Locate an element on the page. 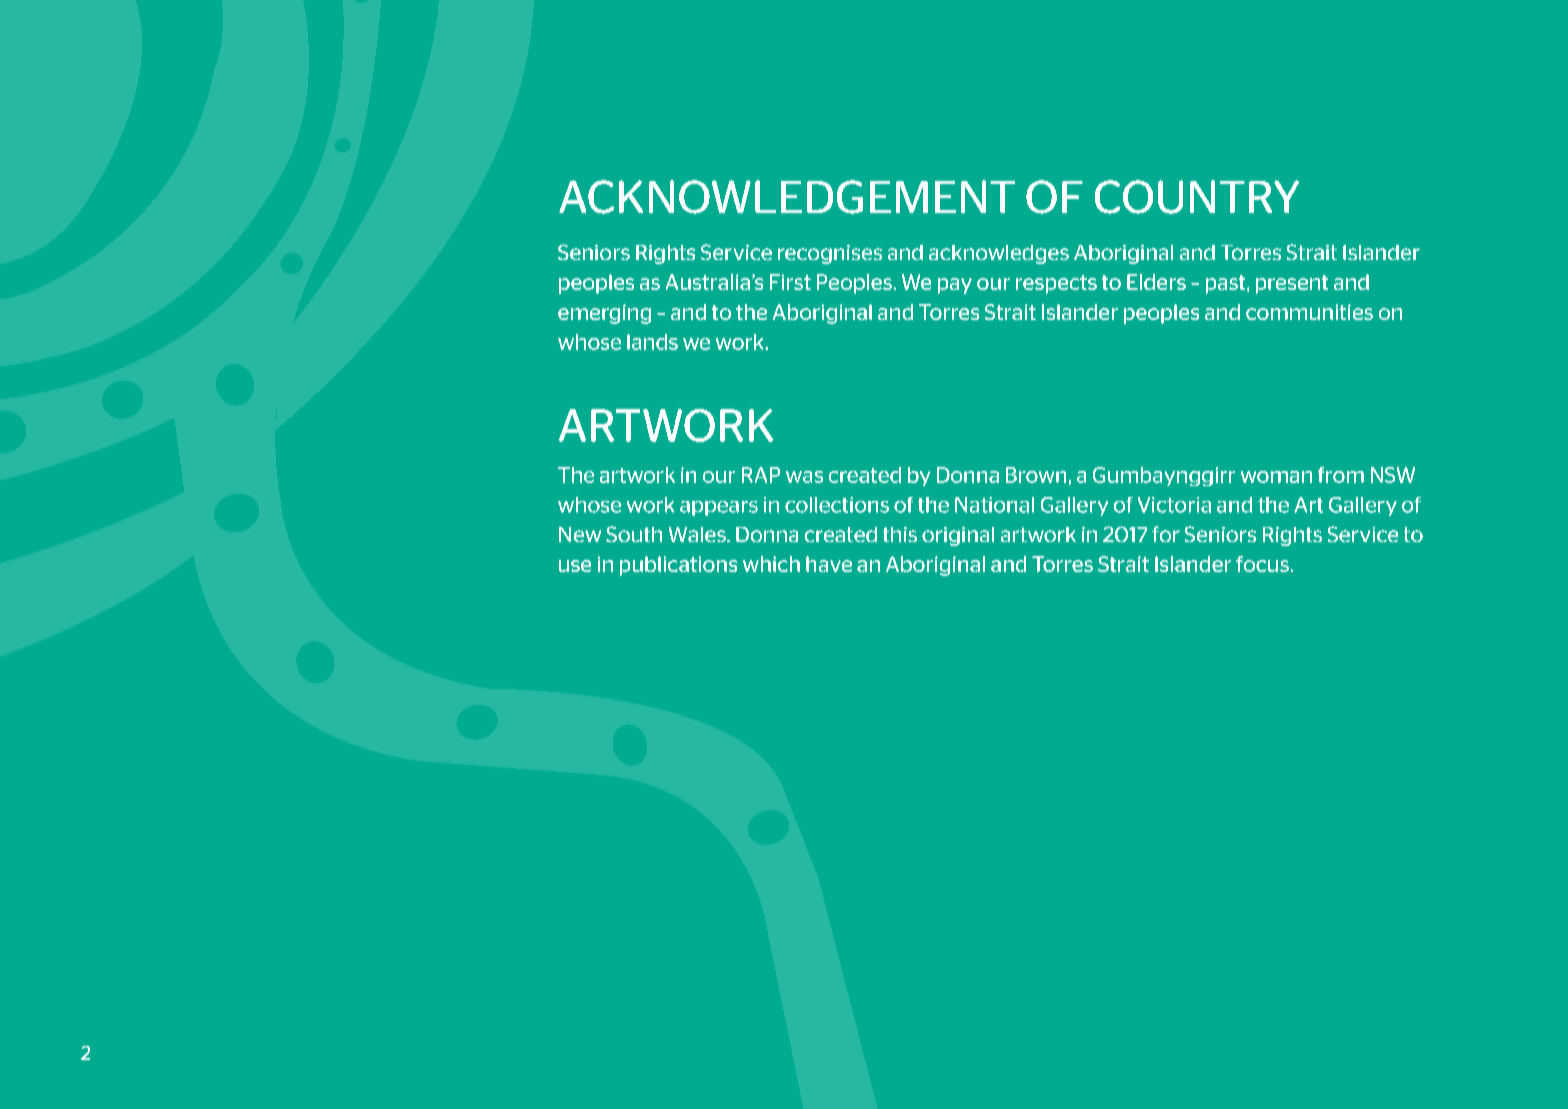 The height and width of the document is (1109, 1568). pay is located at coordinates (955, 286).
